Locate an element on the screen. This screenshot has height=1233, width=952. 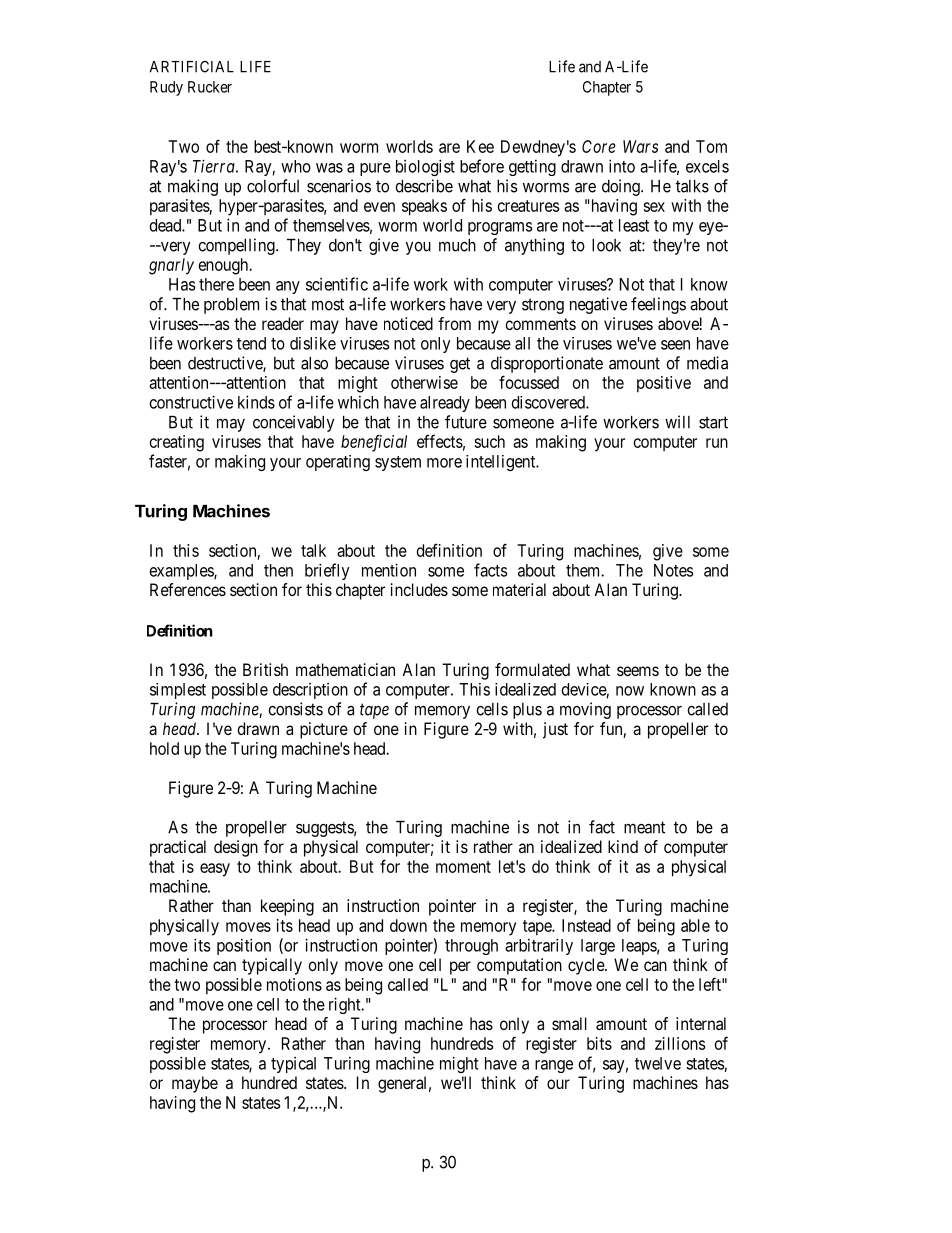
right is located at coordinates (346, 1005).
